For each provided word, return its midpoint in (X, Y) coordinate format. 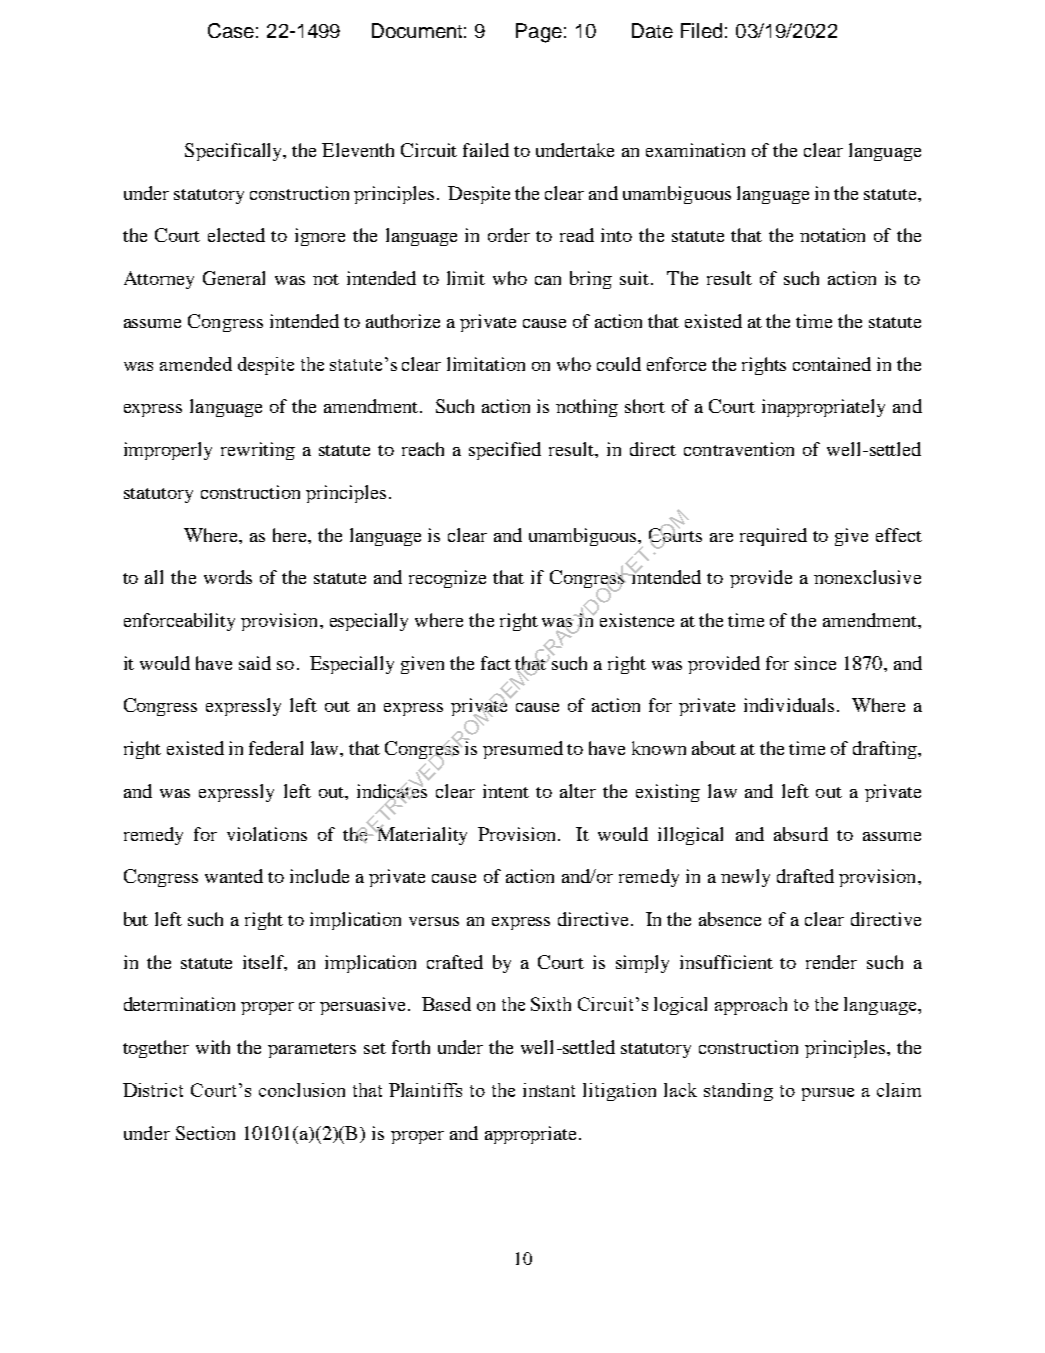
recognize (447, 579)
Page (539, 33)
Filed (701, 30)
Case (231, 30)
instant (549, 1090)
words (228, 577)
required (773, 537)
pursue (828, 1094)
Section (205, 1133)
